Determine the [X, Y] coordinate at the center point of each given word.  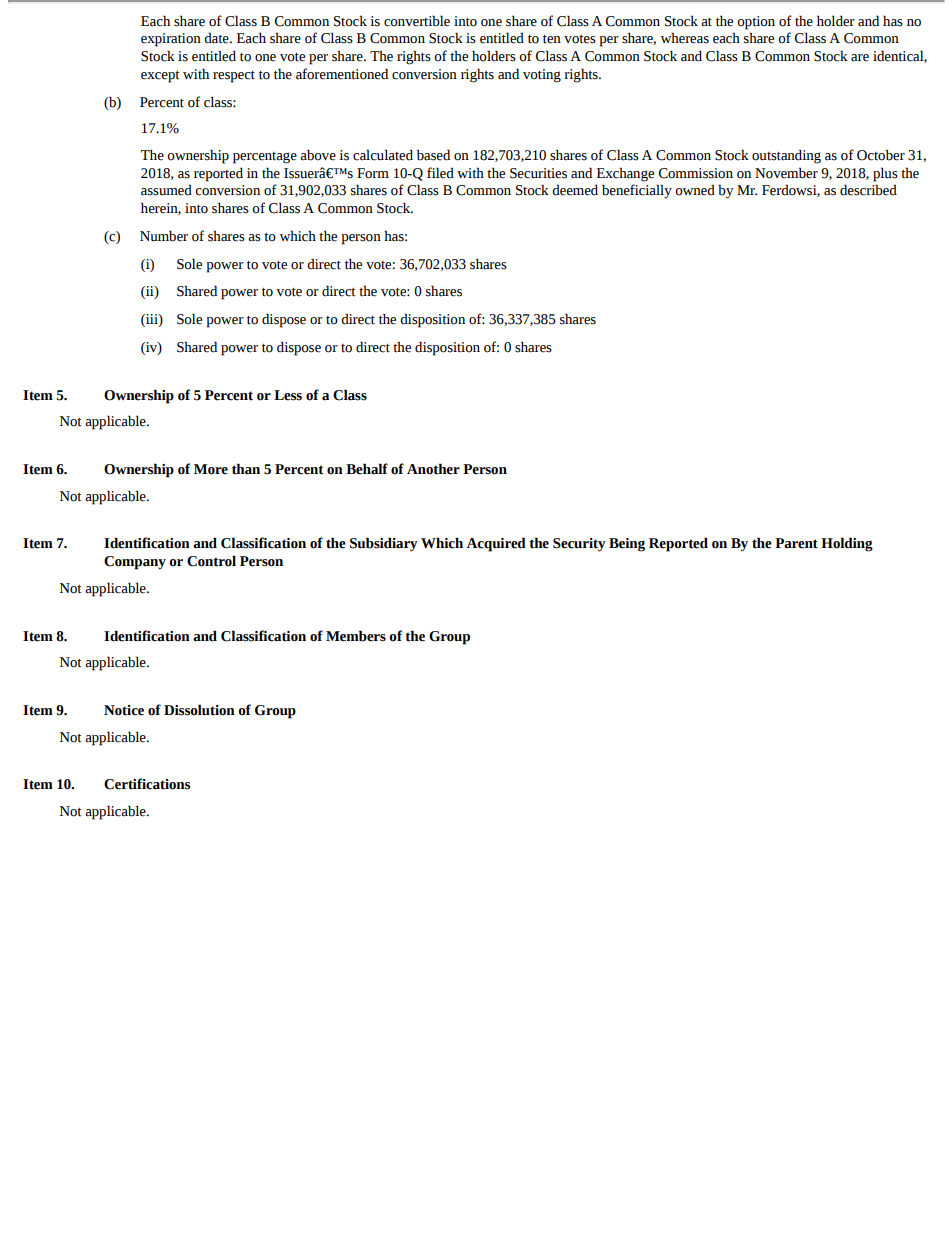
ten [552, 39]
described [868, 190]
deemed [575, 190]
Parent [796, 543]
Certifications [147, 784]
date [217, 38]
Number [164, 236]
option [756, 23]
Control [211, 561]
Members [356, 636]
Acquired [496, 544]
